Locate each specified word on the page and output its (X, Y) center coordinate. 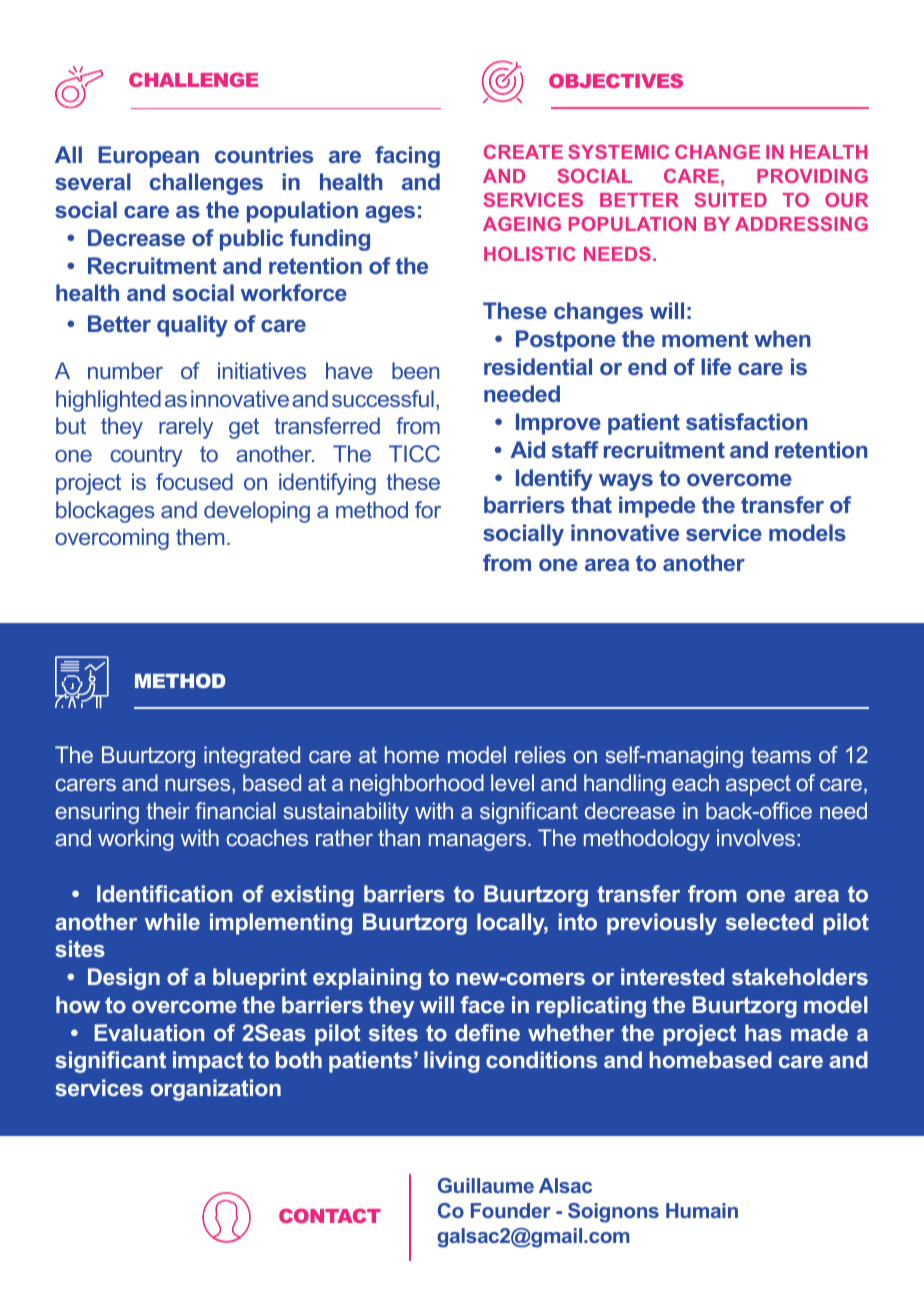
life (716, 366)
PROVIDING (812, 175)
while (172, 921)
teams (781, 755)
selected (769, 921)
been (415, 370)
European (148, 157)
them (200, 536)
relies (540, 754)
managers (477, 842)
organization (216, 1090)
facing (407, 157)
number (125, 370)
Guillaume (486, 1185)
